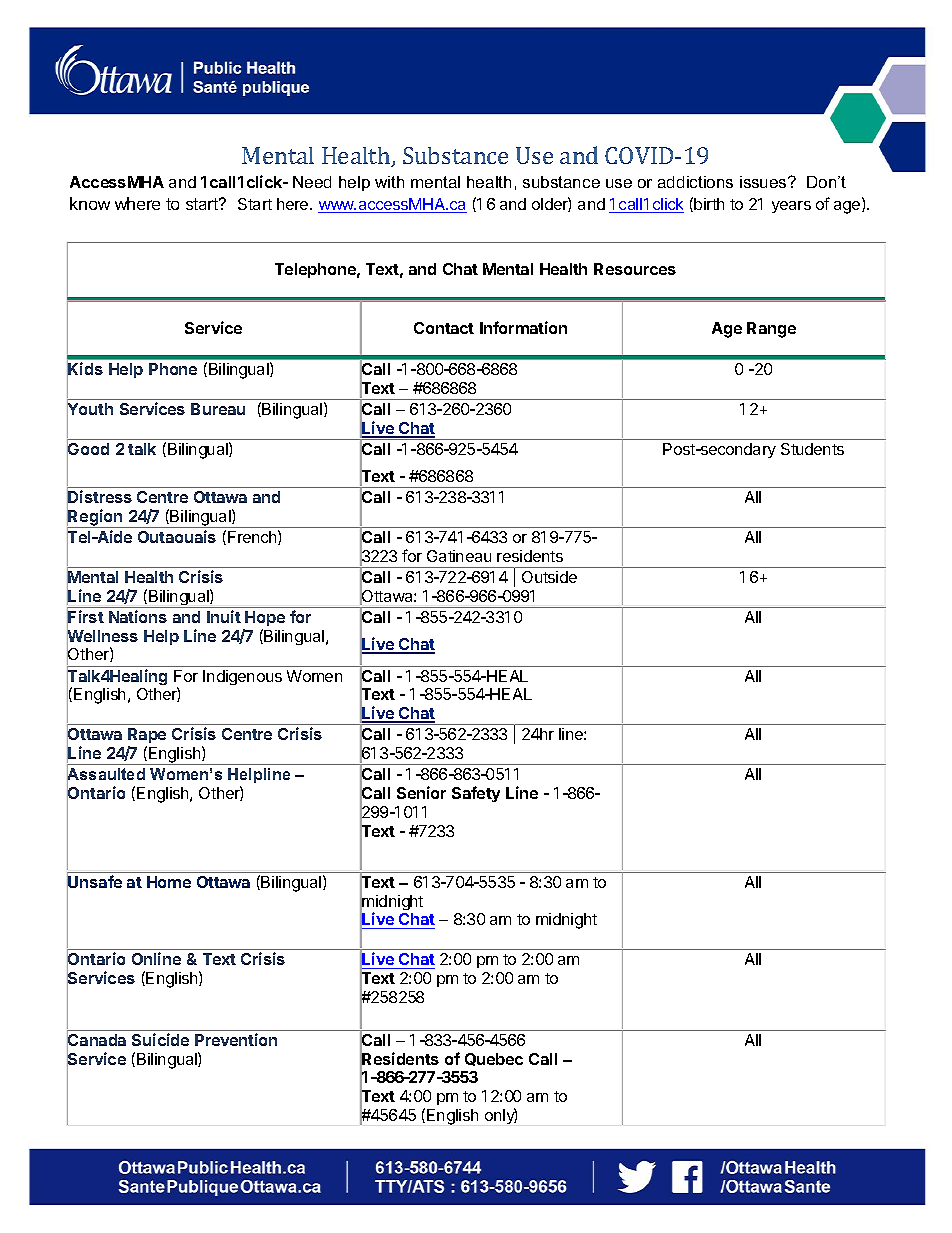 The height and width of the page is (1233, 952). I want to click on addictions, so click(695, 182).
